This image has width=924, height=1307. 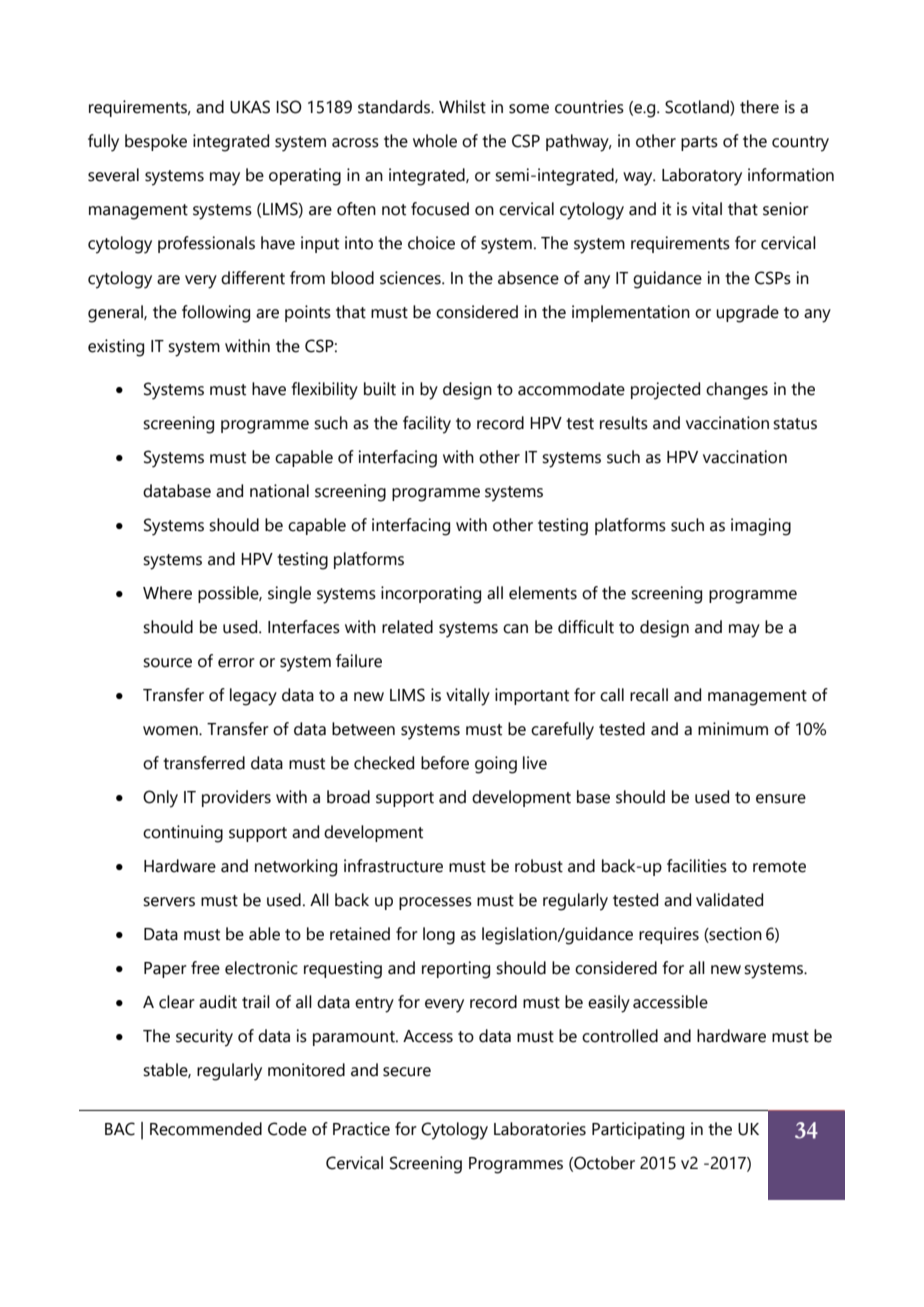 What do you see at coordinates (167, 593) in the image?
I see `Where` at bounding box center [167, 593].
